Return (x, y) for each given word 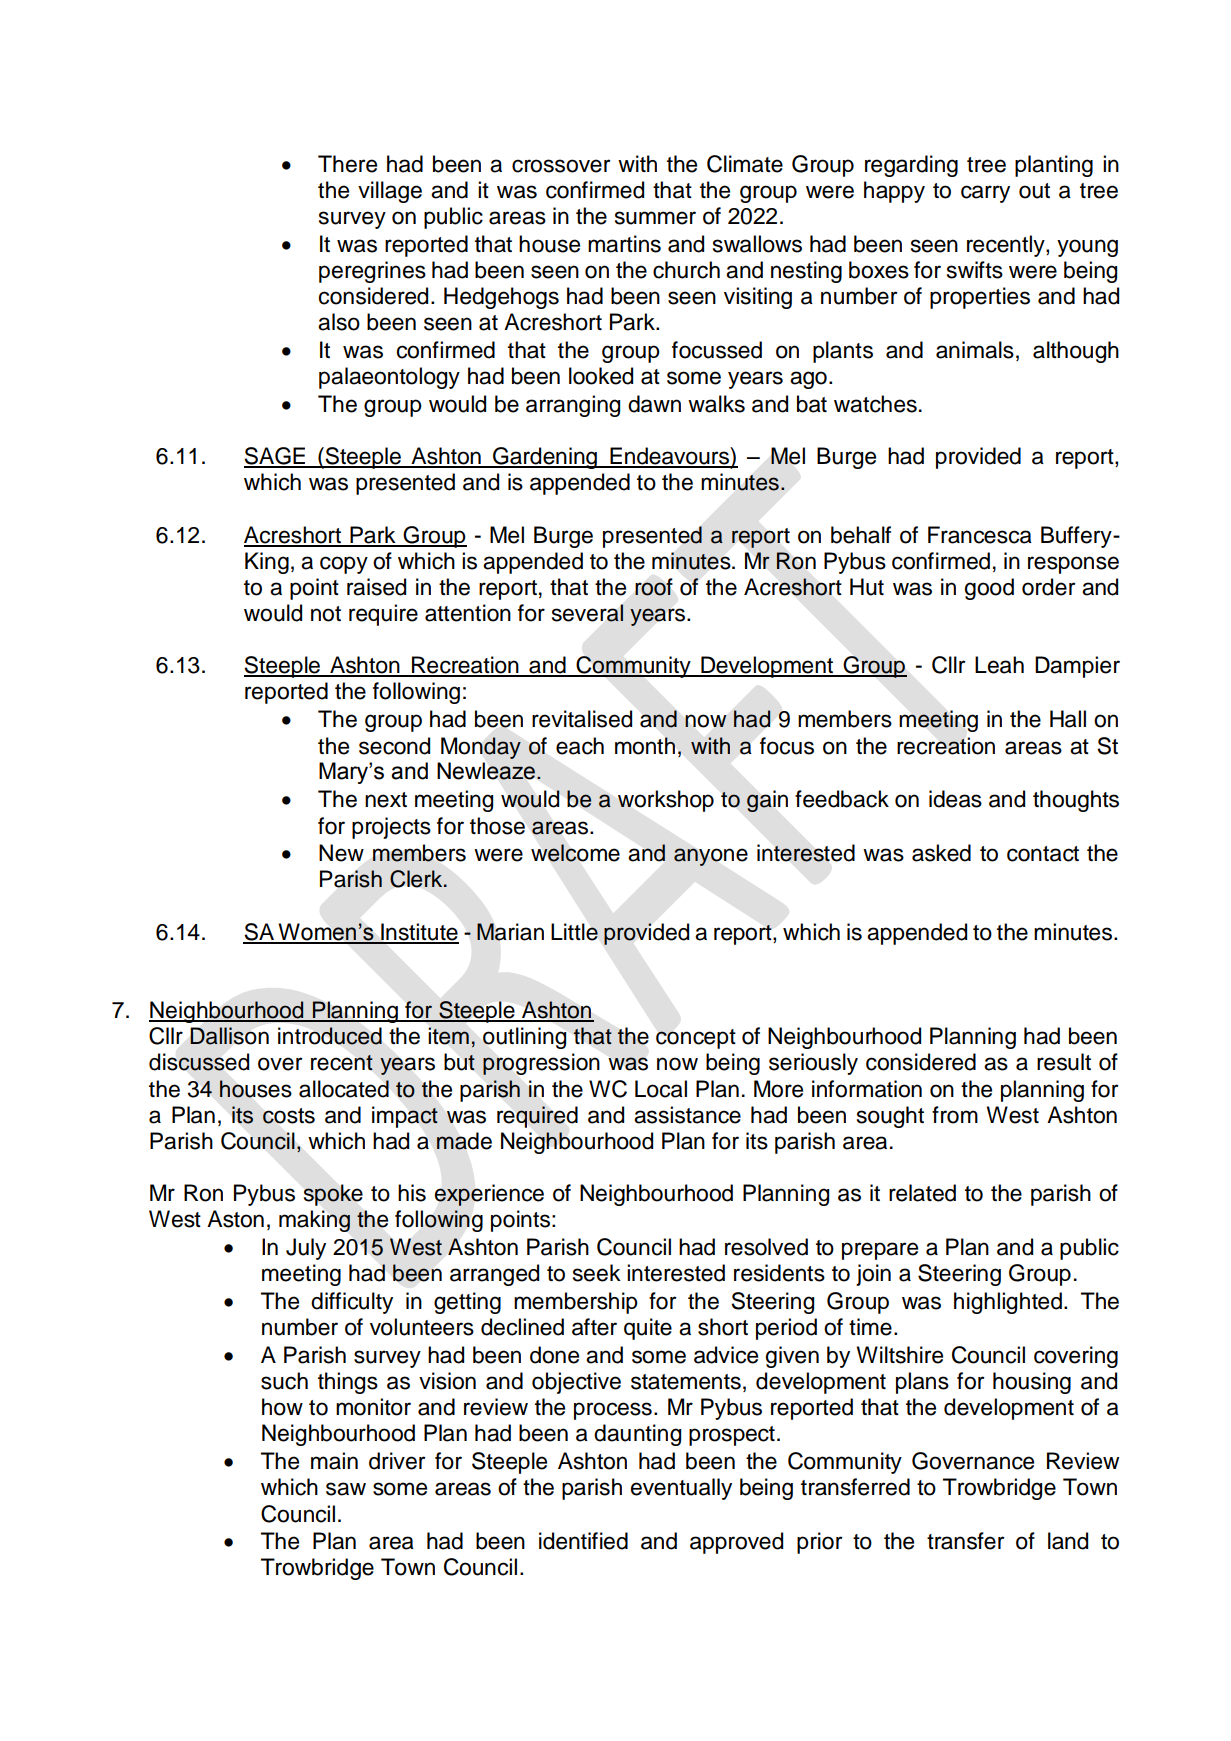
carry (985, 194)
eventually (681, 1489)
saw (346, 1489)
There (347, 164)
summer (655, 218)
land (1068, 1541)
